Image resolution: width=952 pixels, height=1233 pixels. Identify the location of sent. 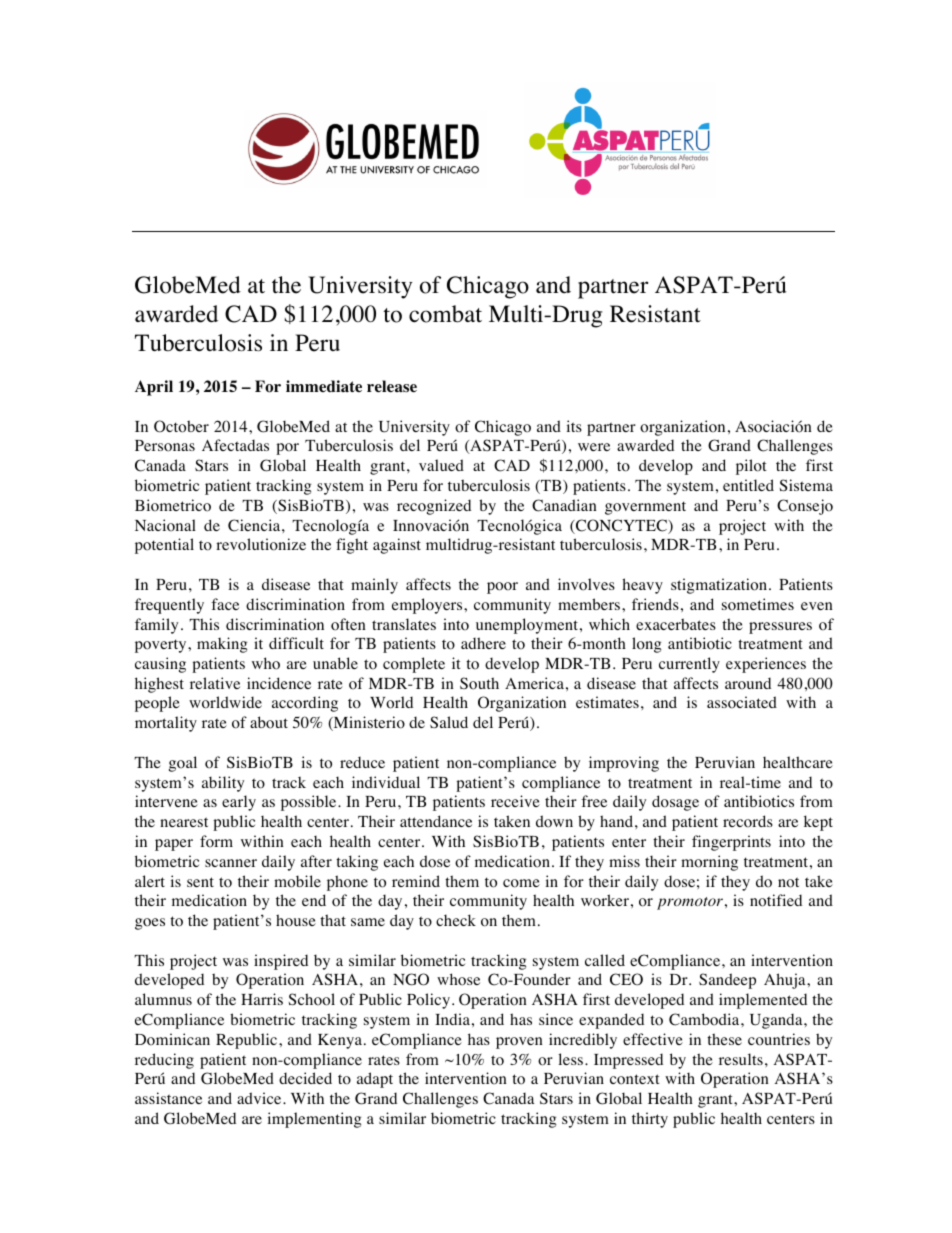
(200, 882).
